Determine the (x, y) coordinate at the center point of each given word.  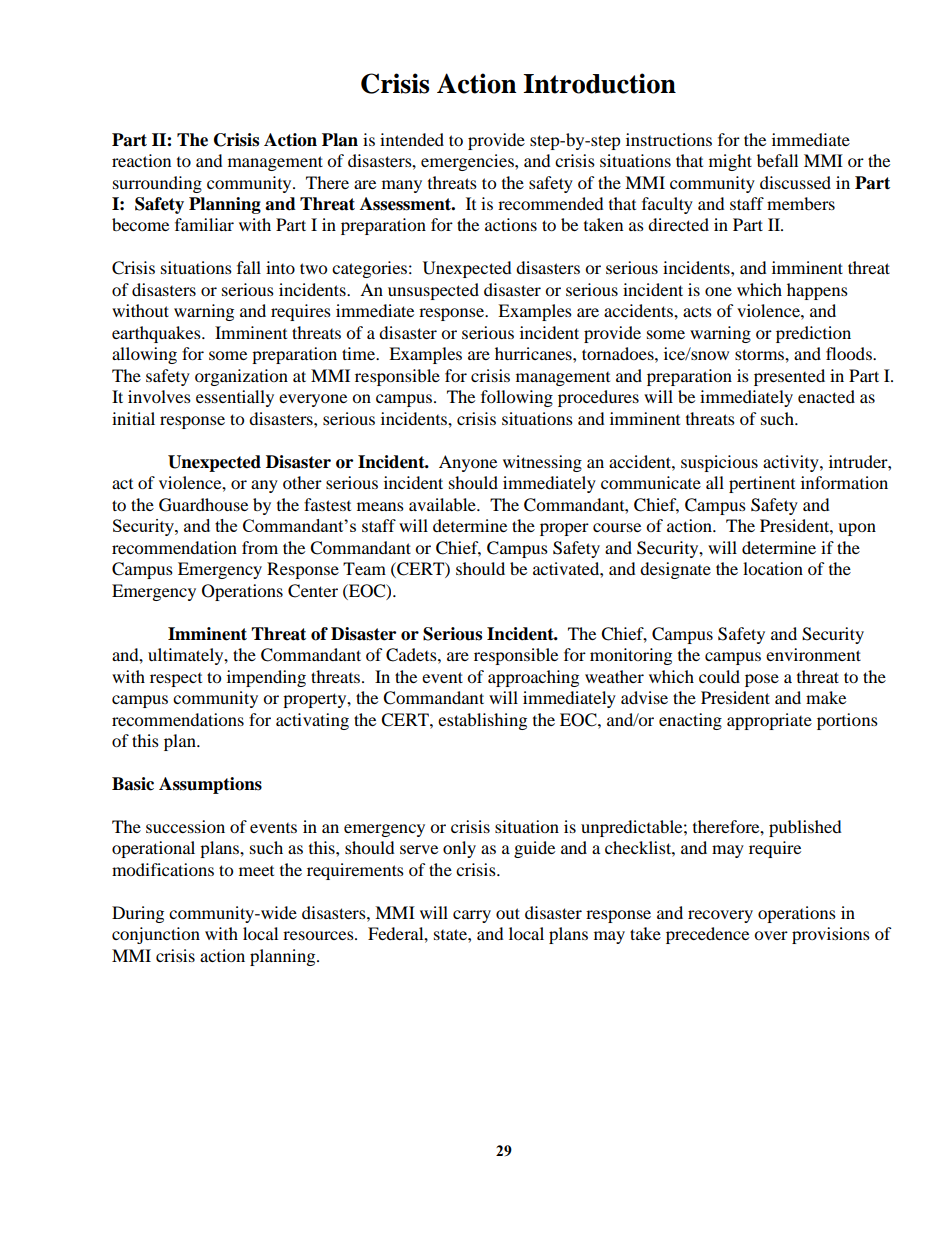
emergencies (468, 162)
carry (472, 916)
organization (241, 377)
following (517, 398)
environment (813, 654)
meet (256, 871)
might (730, 162)
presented (789, 377)
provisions (831, 935)
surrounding (157, 184)
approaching (533, 678)
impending (266, 678)
